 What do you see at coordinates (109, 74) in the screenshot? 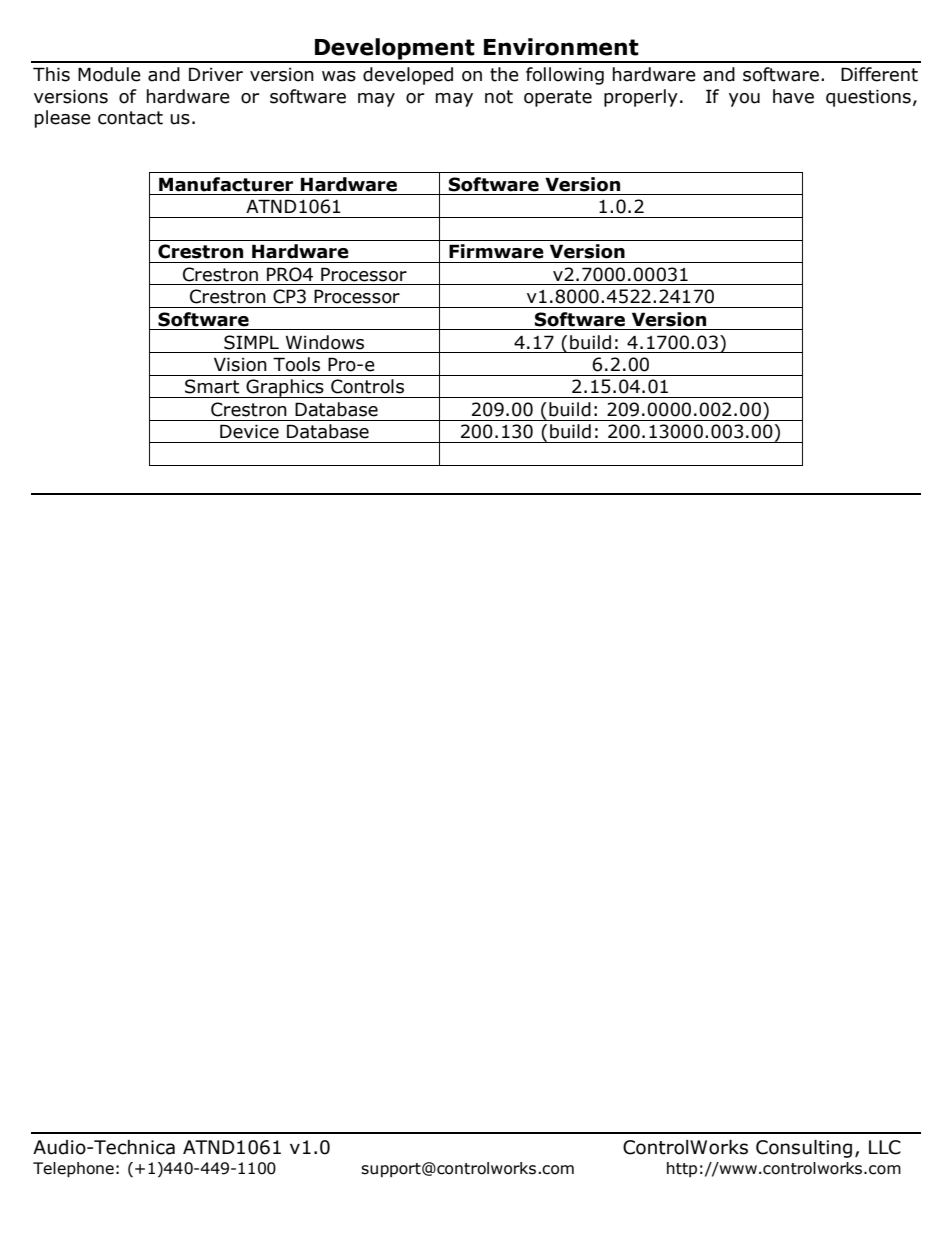
I see `Module` at bounding box center [109, 74].
